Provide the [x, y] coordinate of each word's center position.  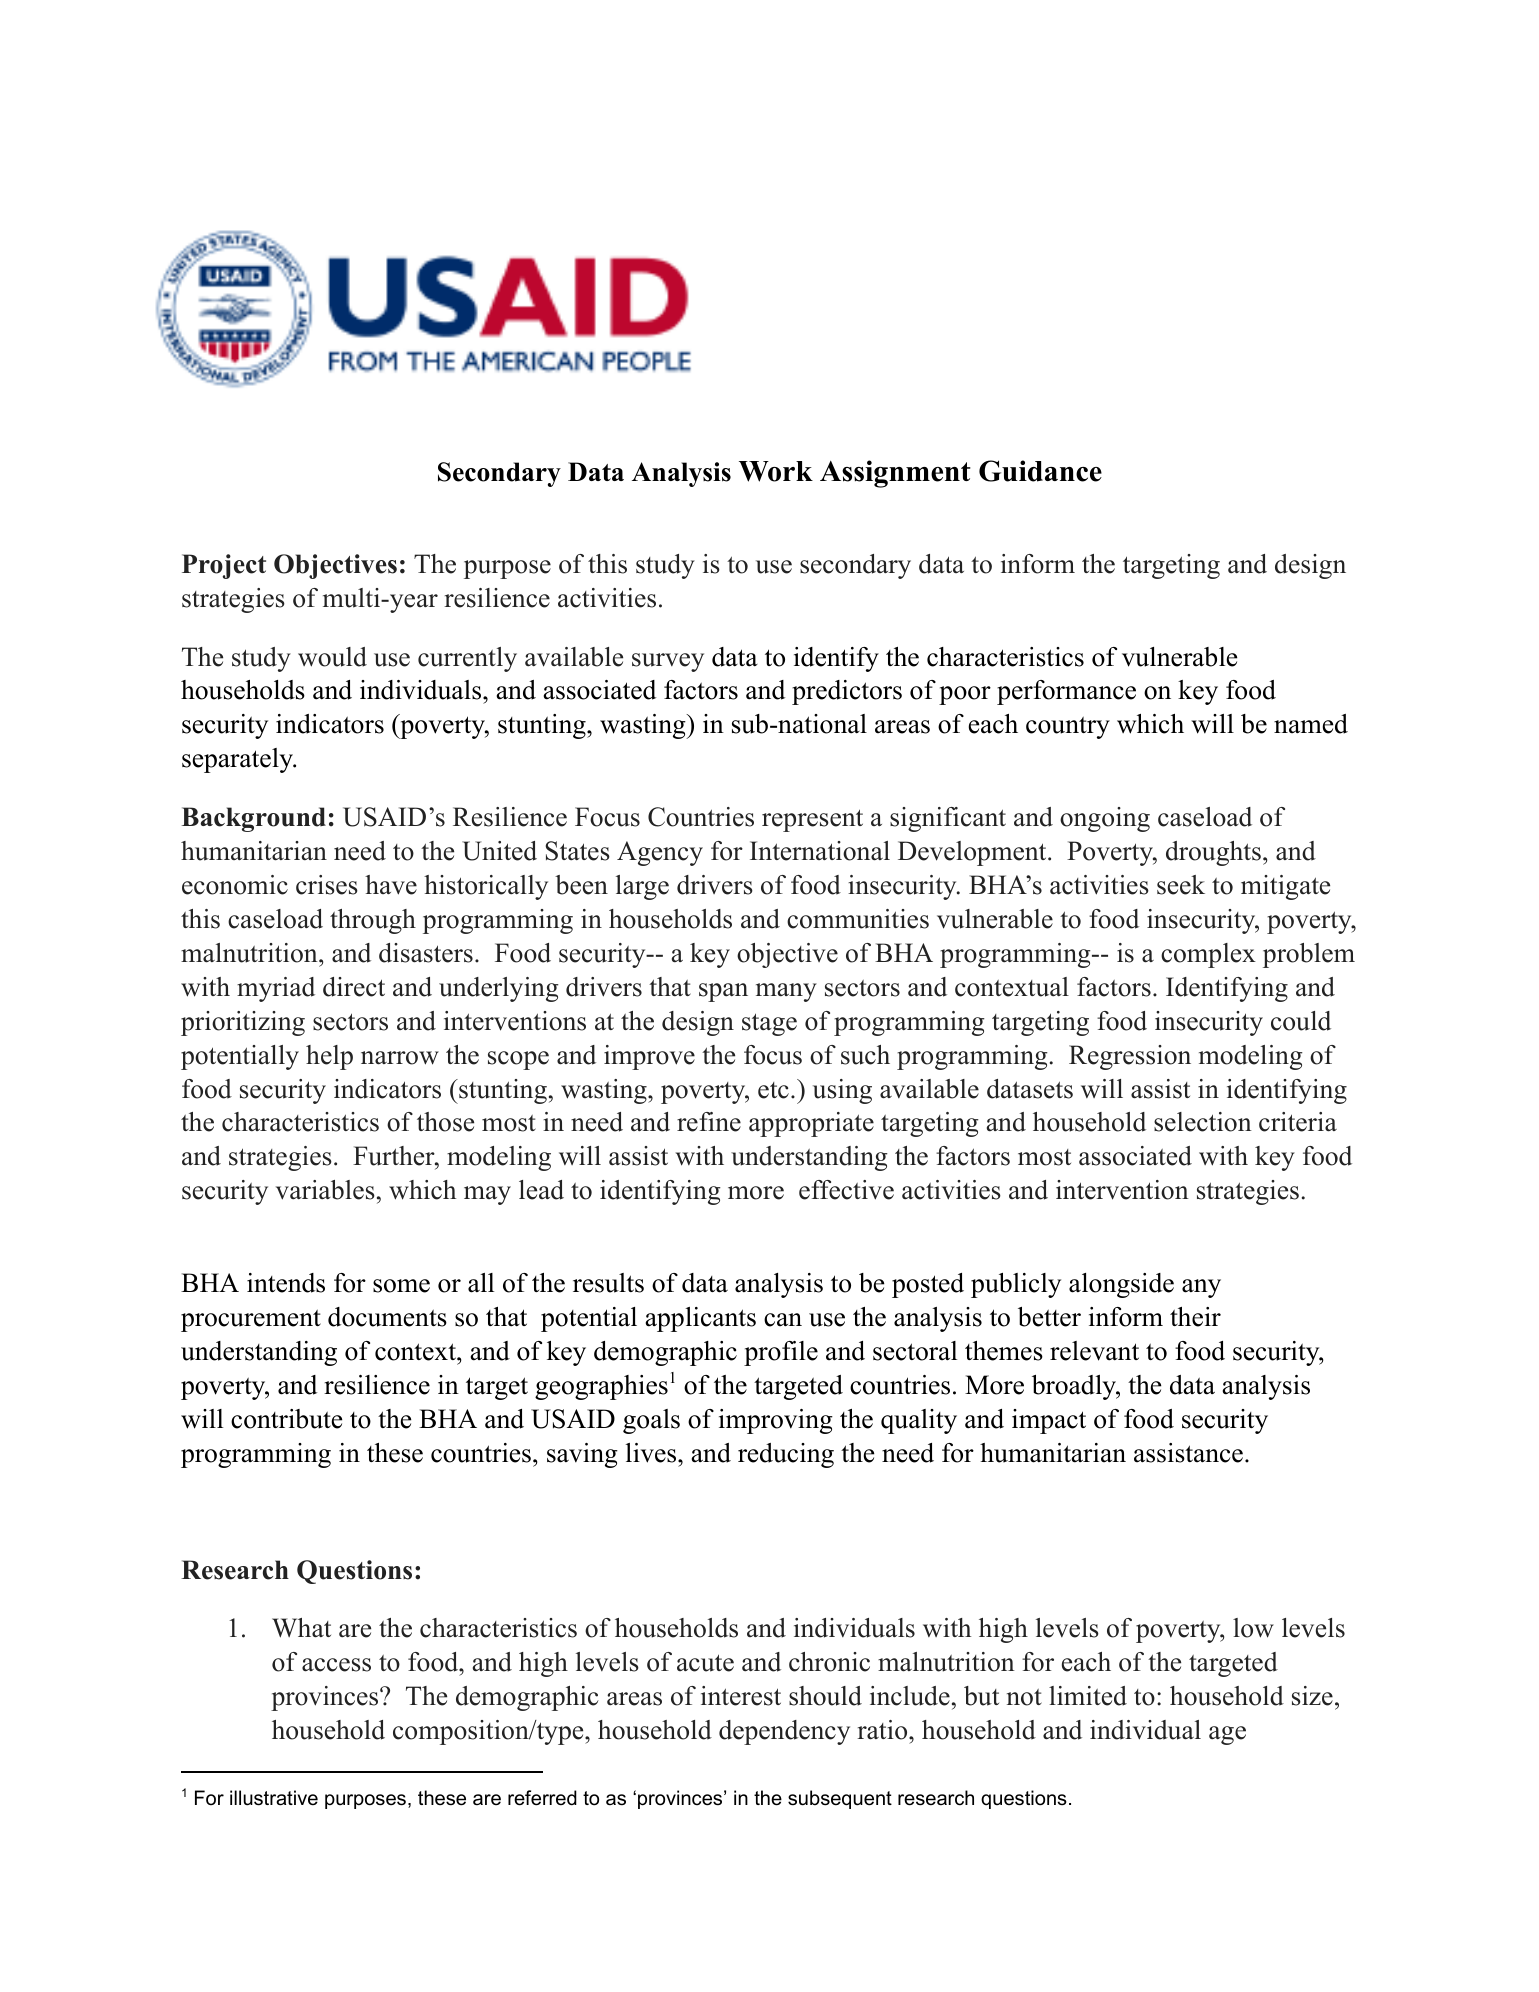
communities [858, 919]
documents [387, 1317]
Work [776, 471]
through [373, 921]
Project [224, 566]
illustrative [274, 1798]
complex [1208, 955]
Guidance [1040, 471]
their [1195, 1317]
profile [781, 1353]
